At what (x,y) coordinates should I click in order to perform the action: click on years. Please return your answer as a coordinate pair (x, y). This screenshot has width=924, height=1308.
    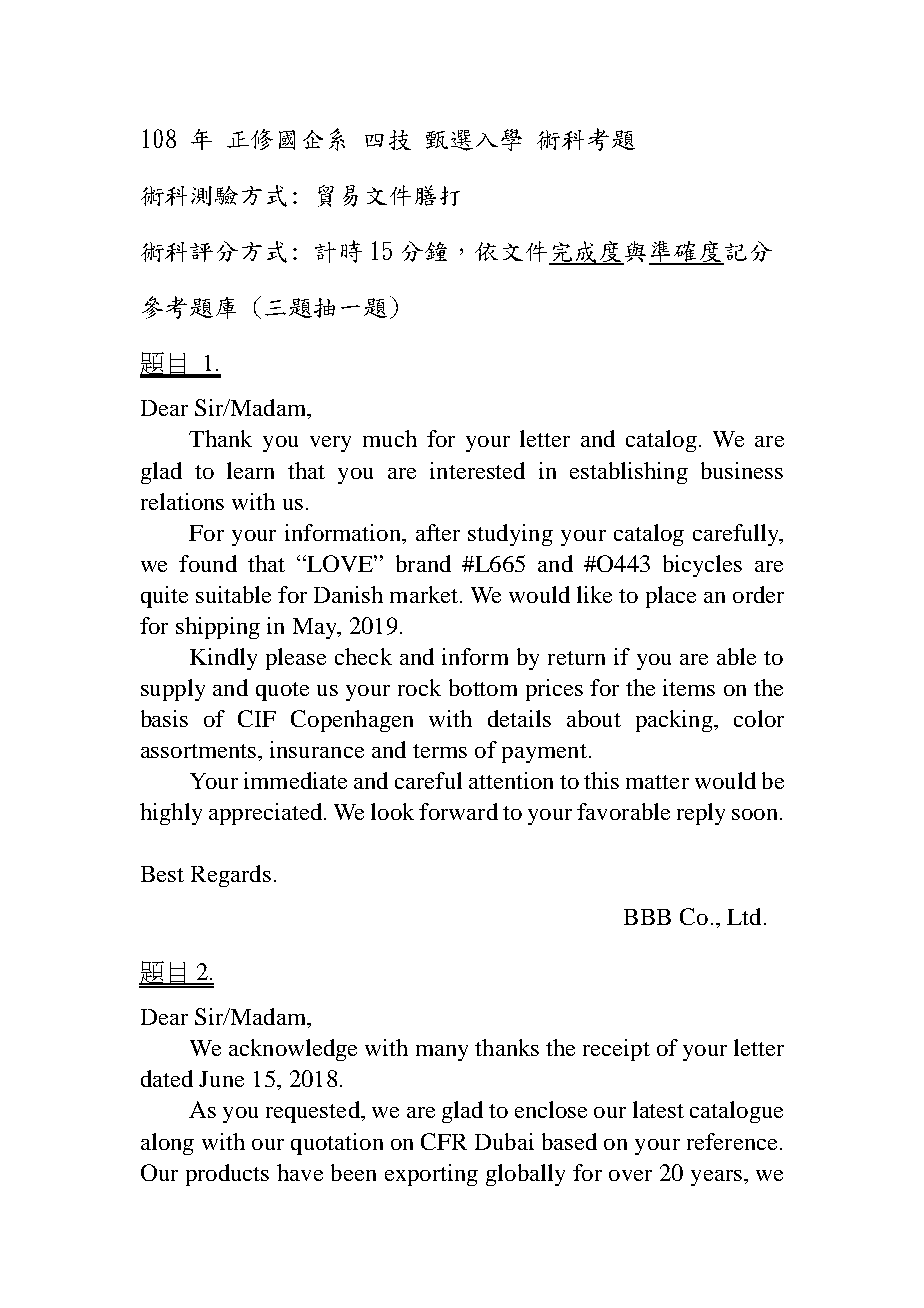
    Looking at the image, I should click on (716, 1178).
